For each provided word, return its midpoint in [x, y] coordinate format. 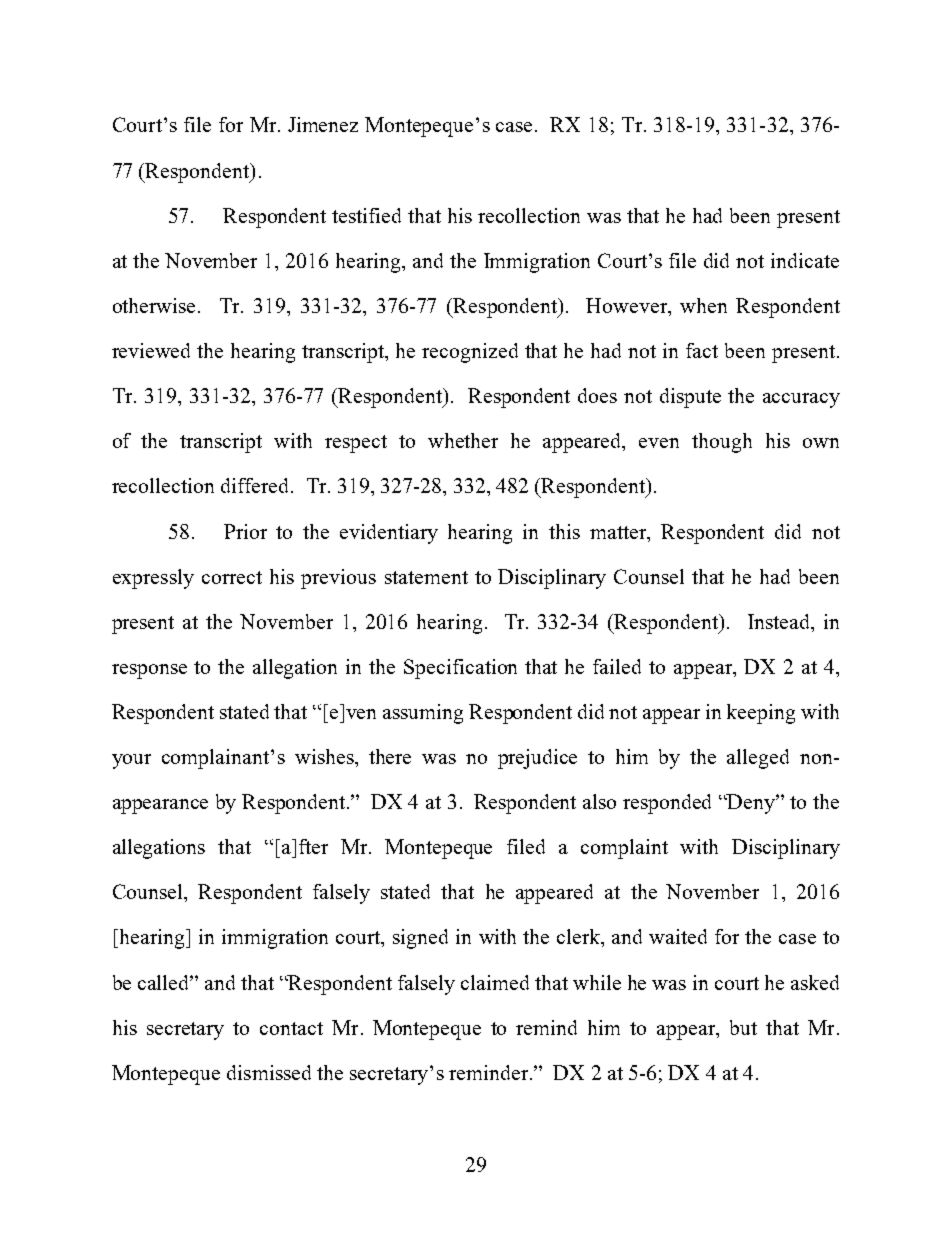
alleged [758, 759]
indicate [805, 260]
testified [366, 215]
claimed [495, 982]
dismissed [269, 1072]
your [131, 761]
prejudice [537, 759]
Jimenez [323, 124]
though [722, 443]
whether [463, 440]
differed [256, 485]
